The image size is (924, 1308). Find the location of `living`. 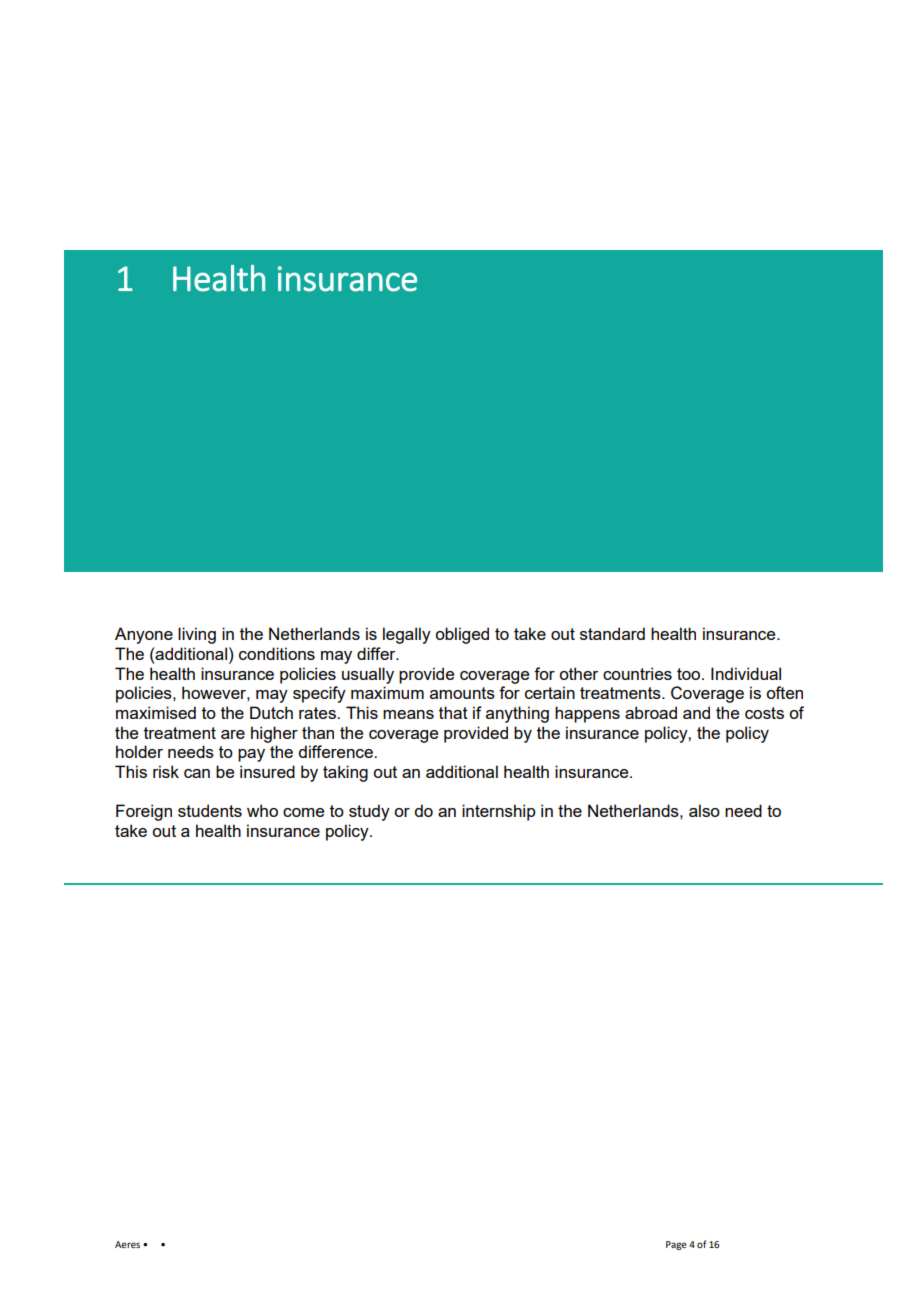

living is located at coordinates (197, 635).
